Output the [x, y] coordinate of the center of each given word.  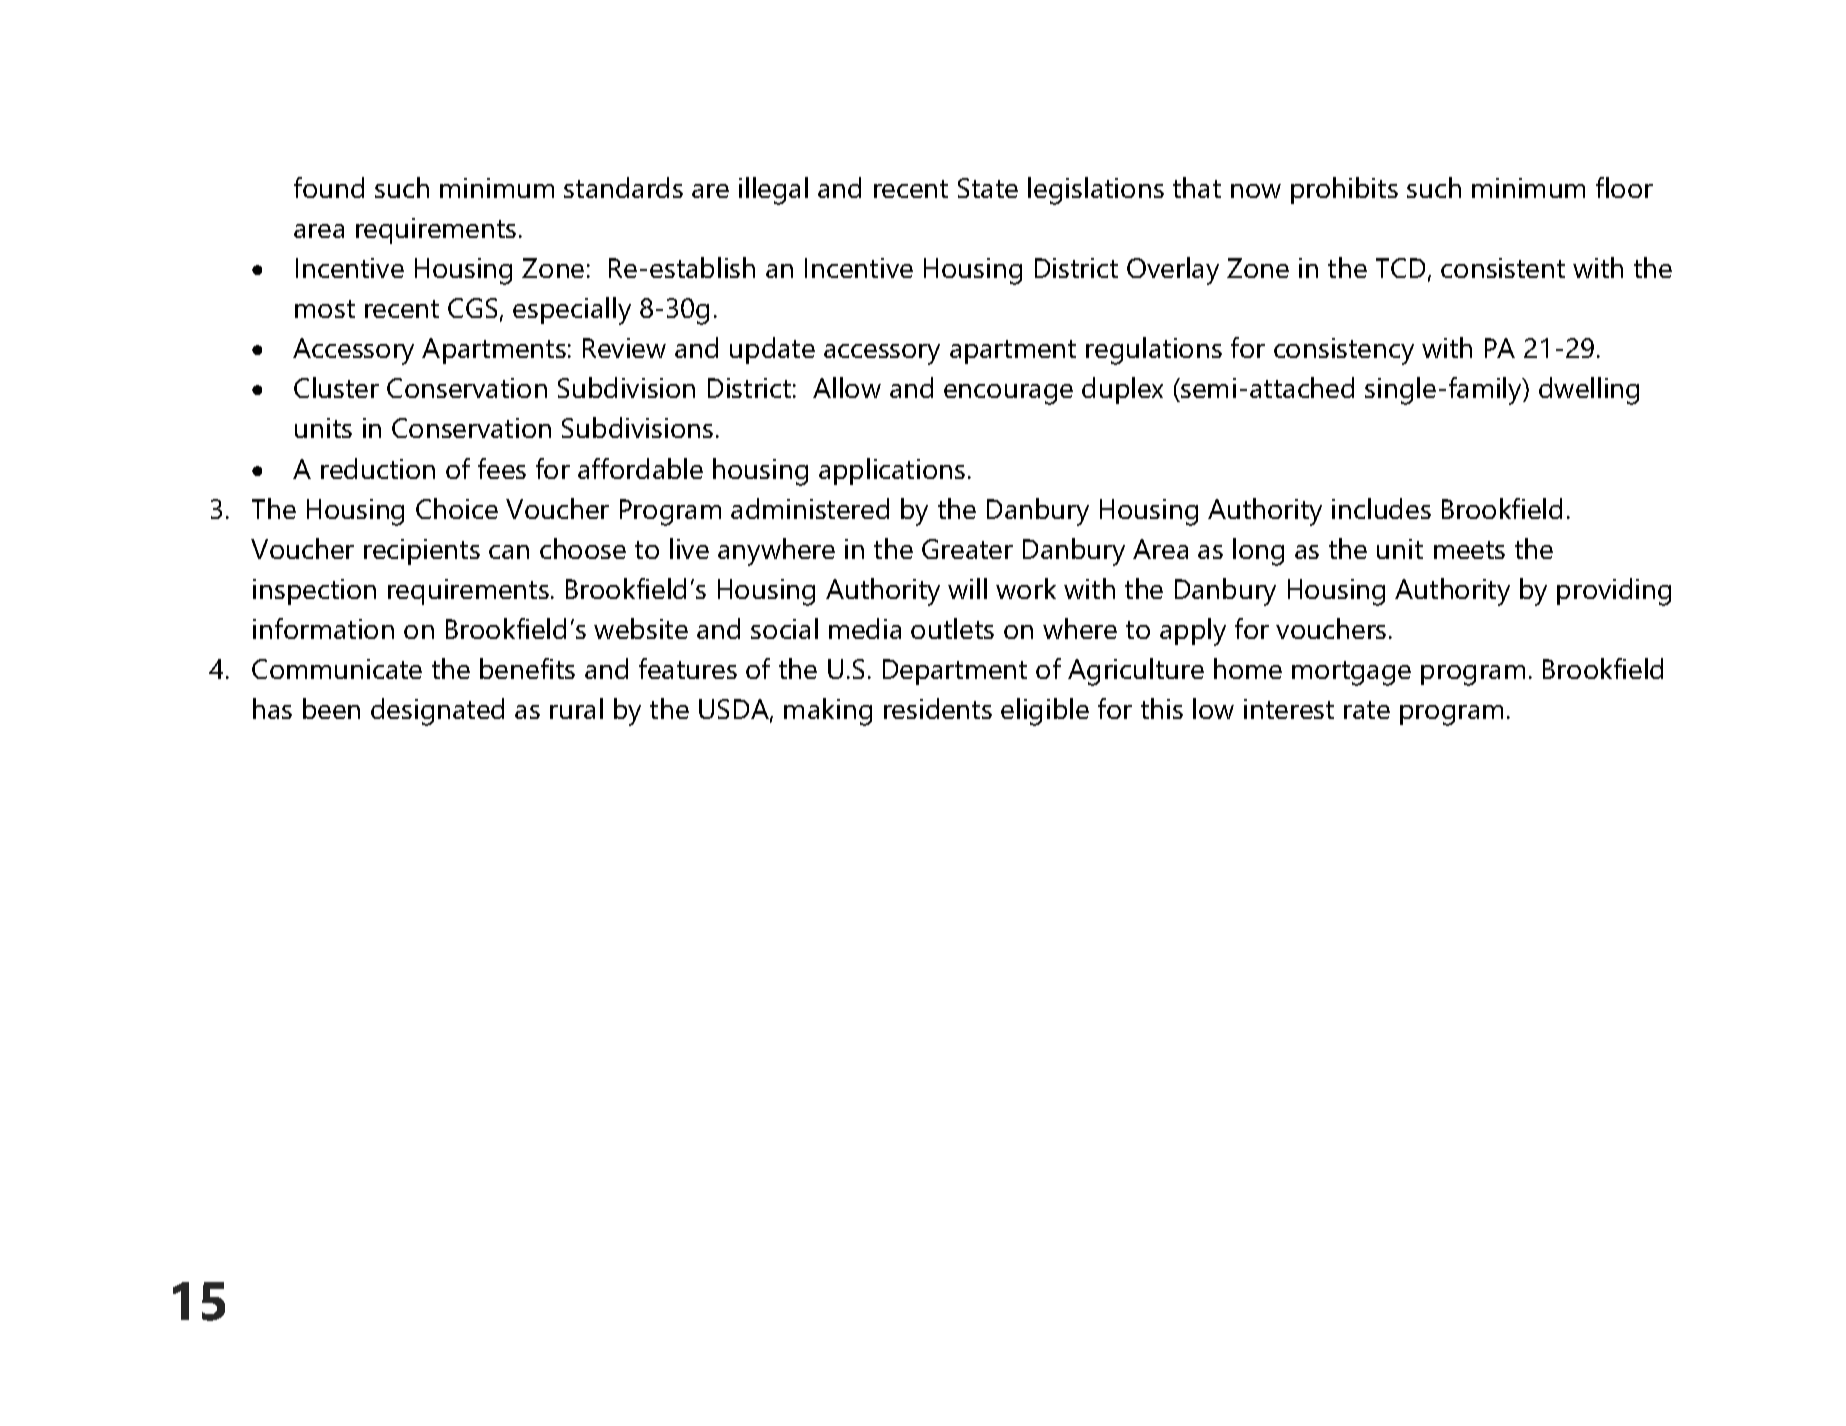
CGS [472, 308]
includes [1381, 508]
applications [892, 471]
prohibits [1344, 190]
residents [938, 708]
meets [1469, 550]
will [967, 588]
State [988, 188]
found [329, 187]
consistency [1344, 351]
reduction [378, 468]
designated [437, 712]
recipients [422, 552]
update [772, 350]
